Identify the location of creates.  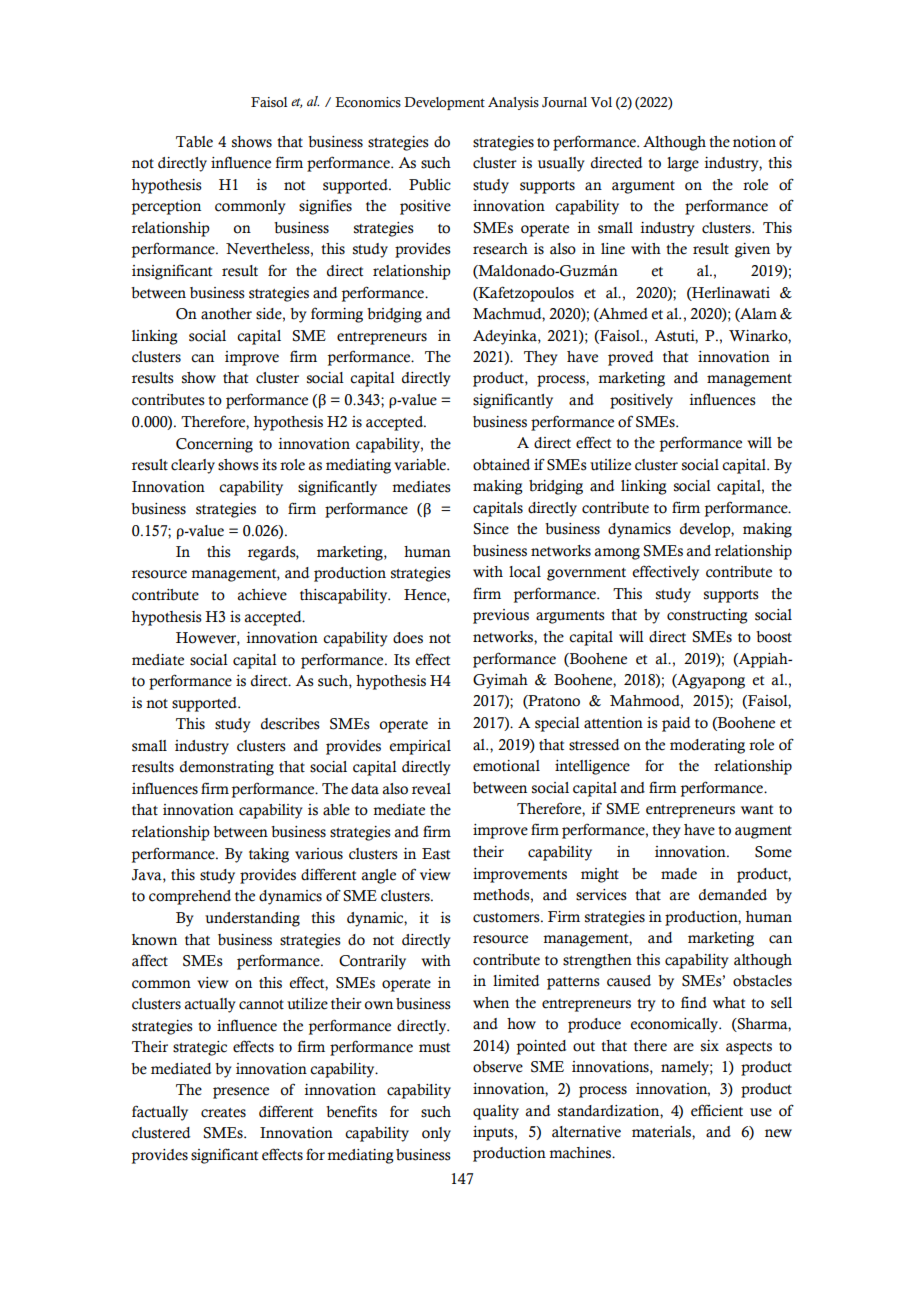
(223, 1113).
